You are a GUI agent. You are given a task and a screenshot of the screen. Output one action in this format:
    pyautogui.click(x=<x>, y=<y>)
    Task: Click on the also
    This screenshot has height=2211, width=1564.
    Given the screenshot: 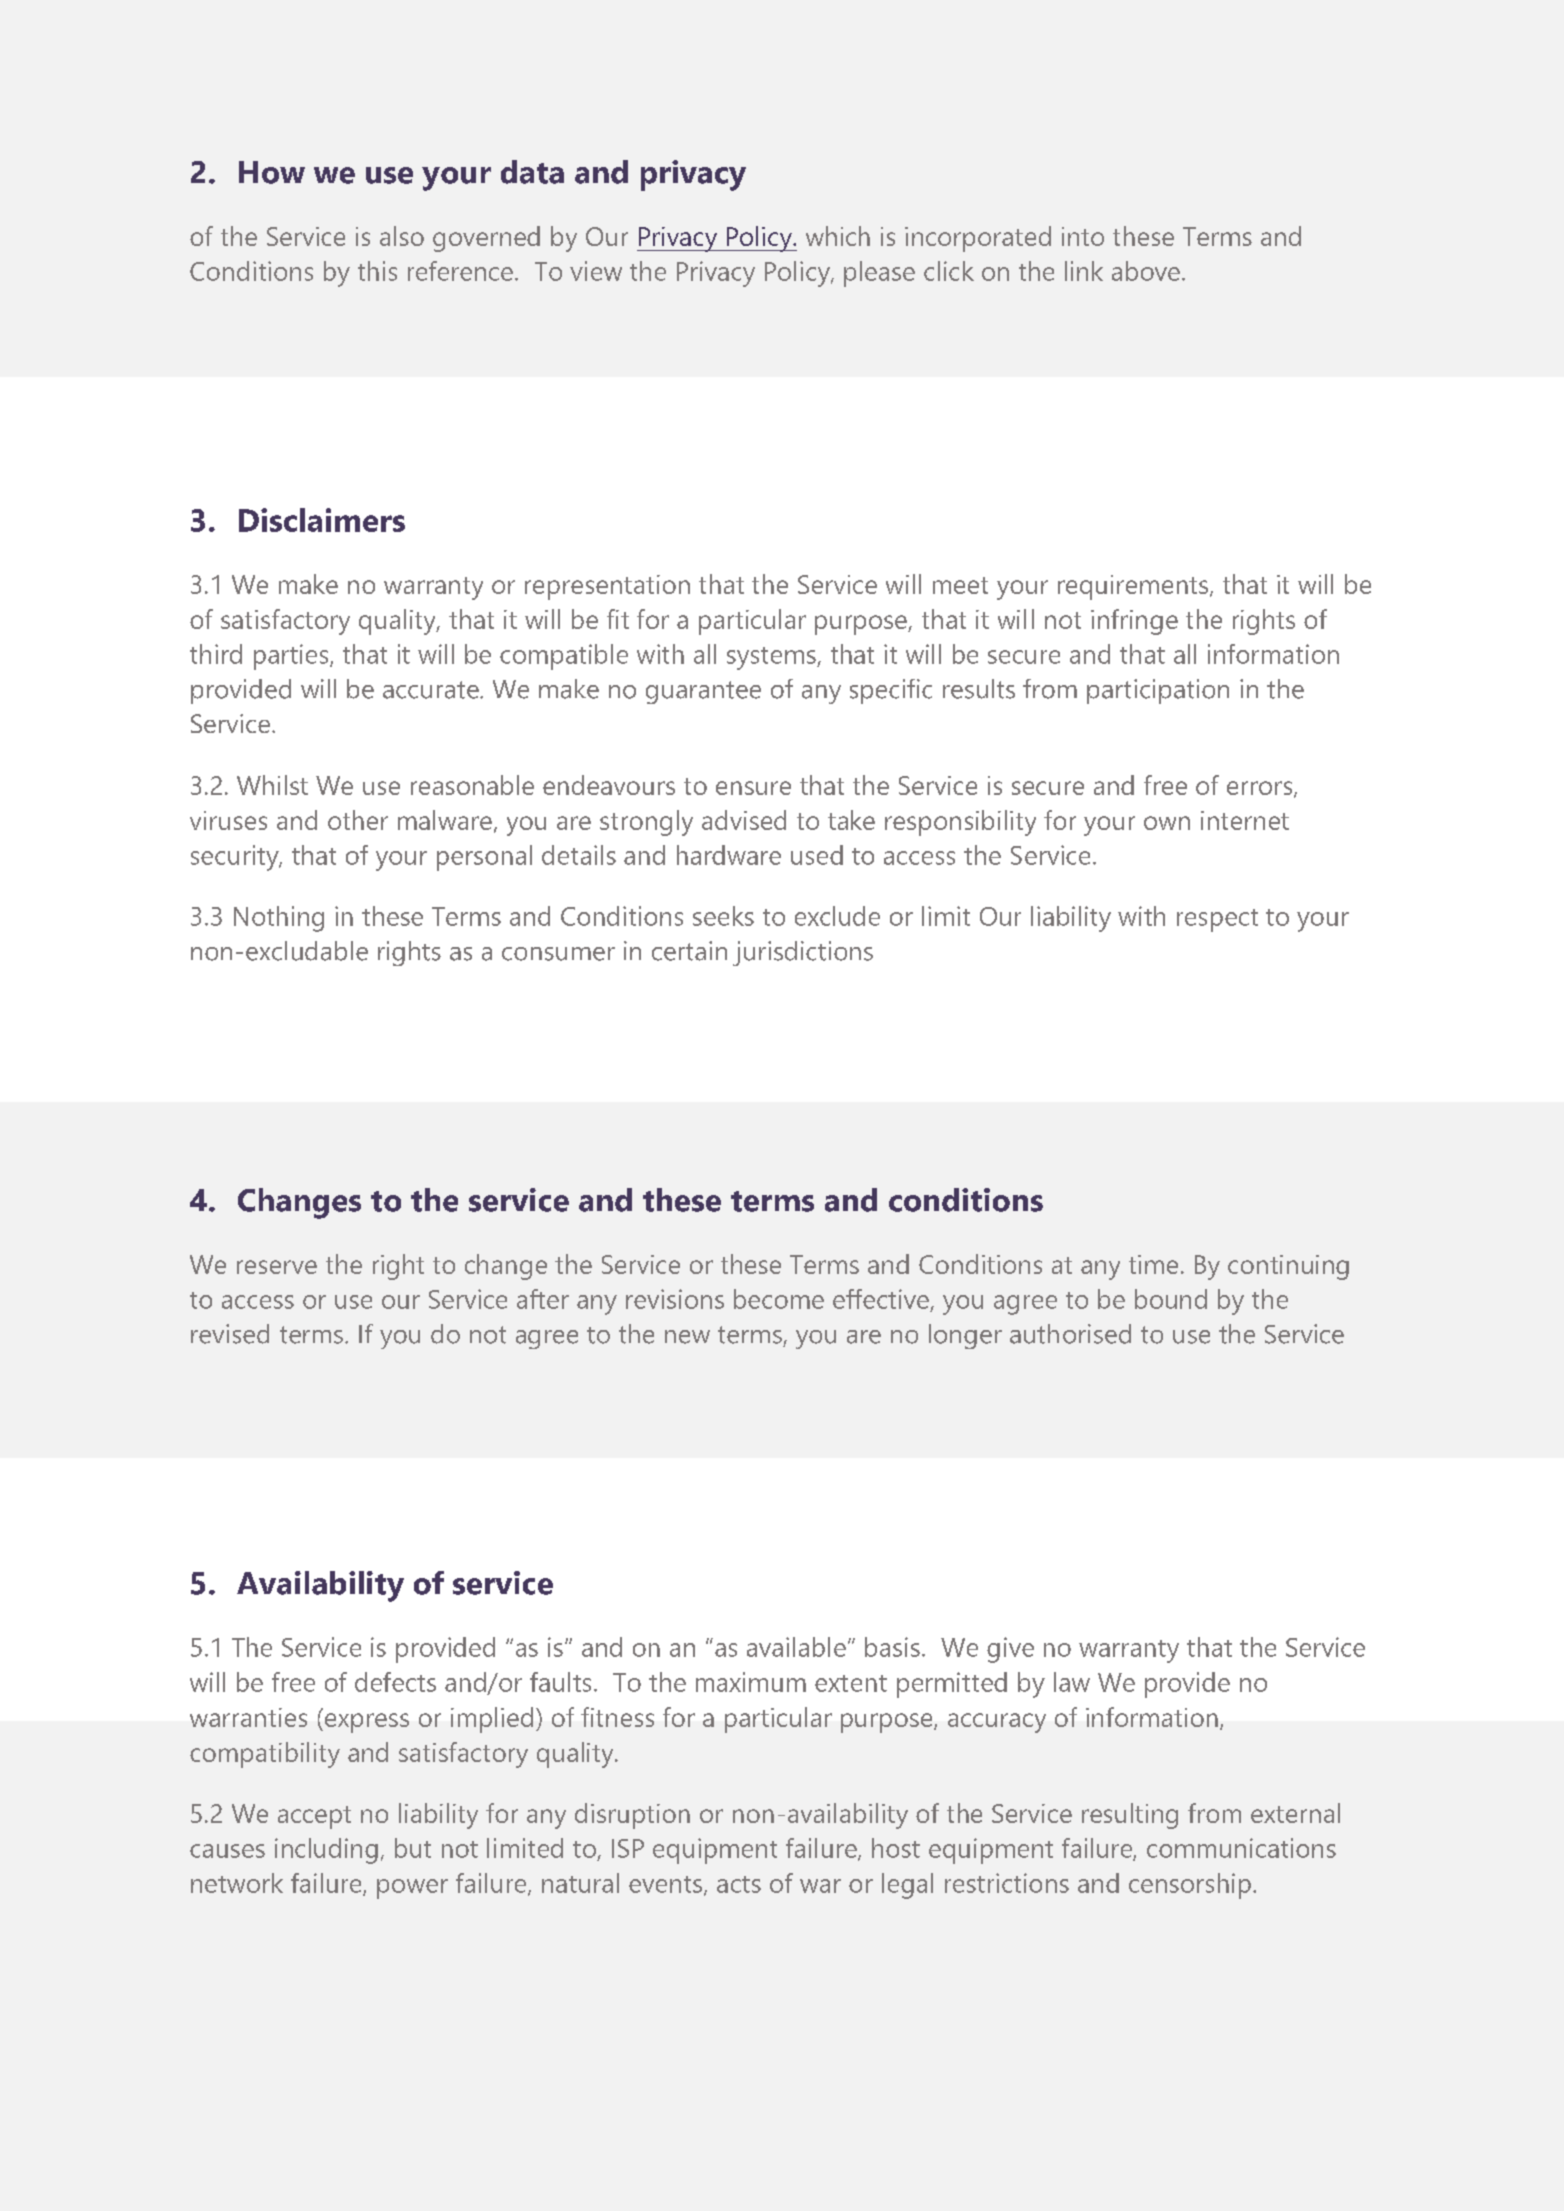 What is the action you would take?
    pyautogui.click(x=402, y=236)
